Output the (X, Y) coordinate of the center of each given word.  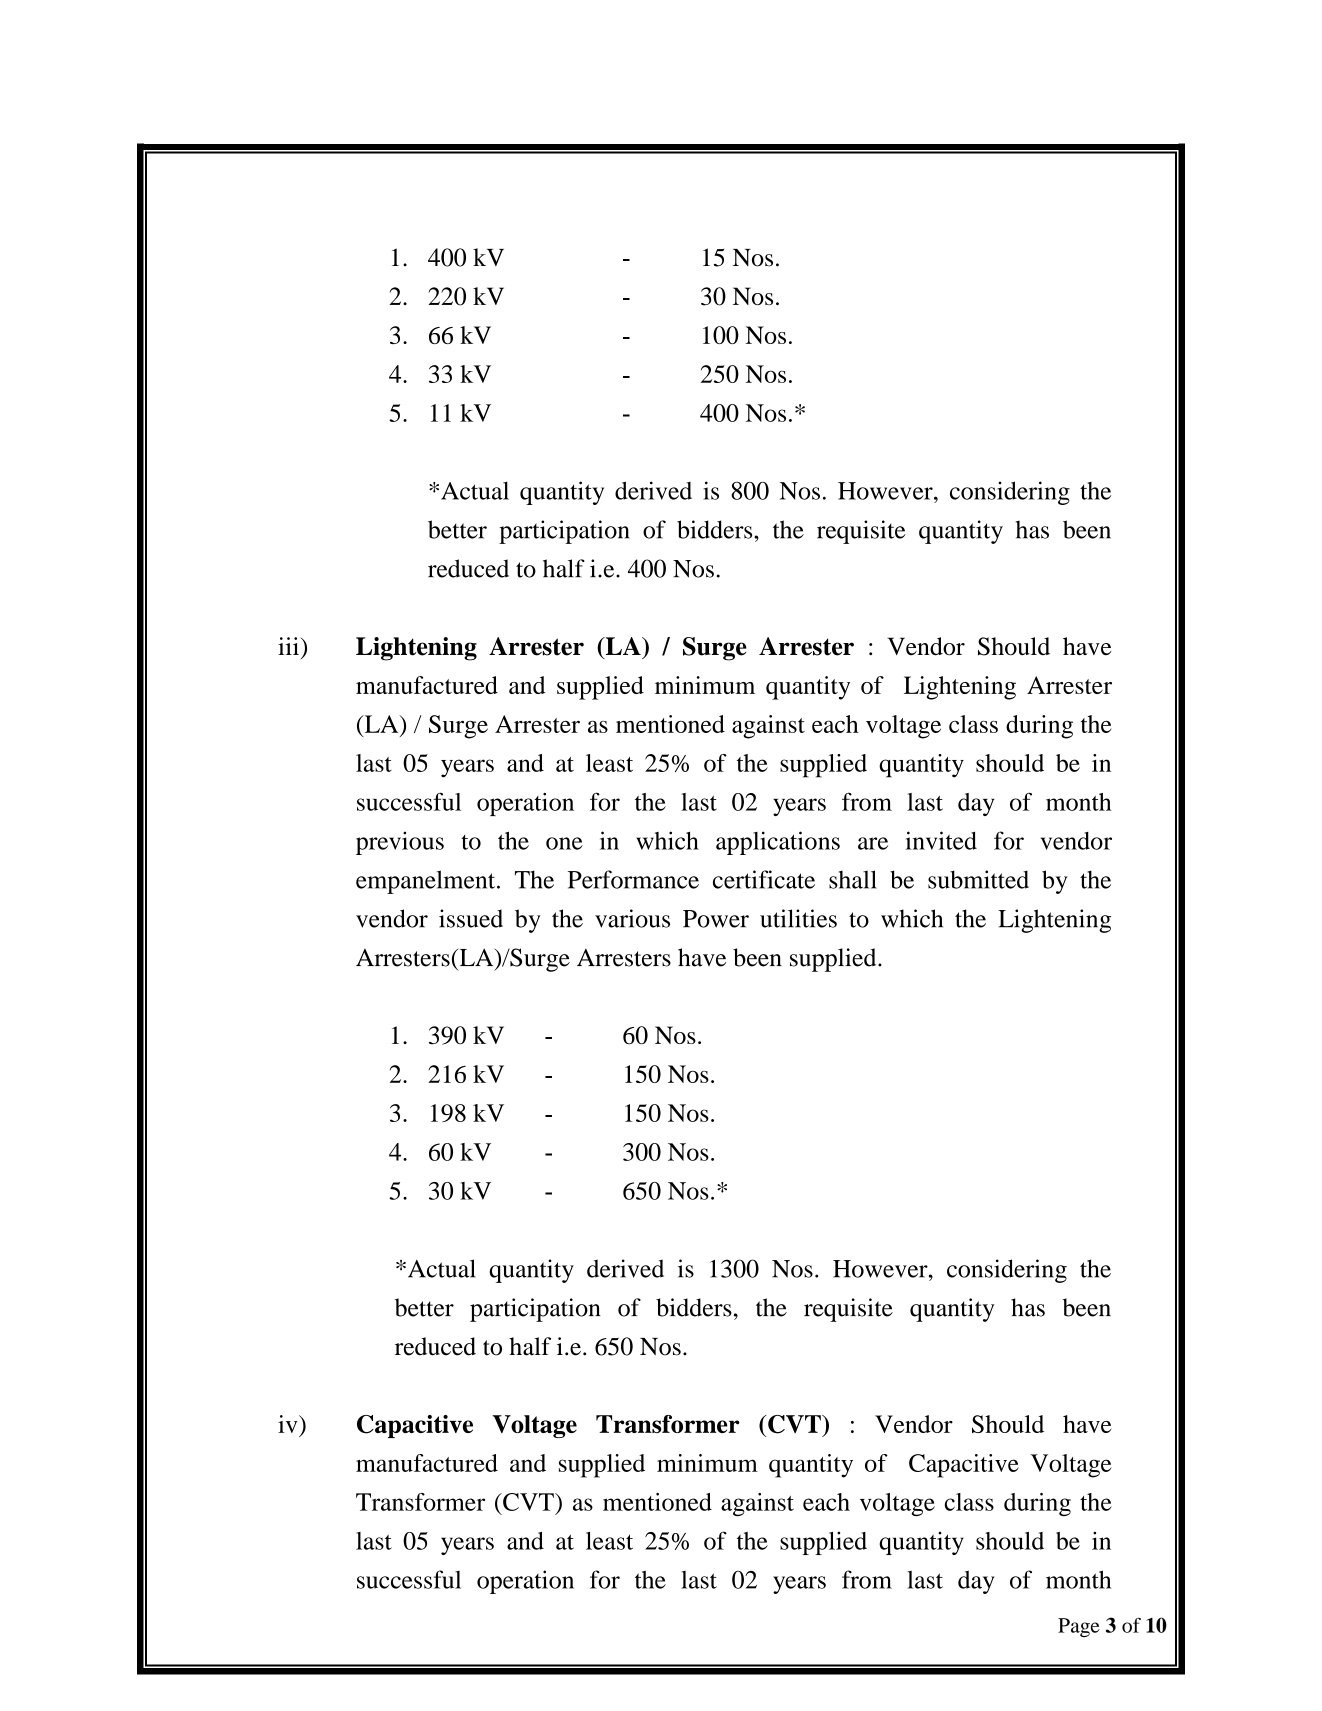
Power (716, 919)
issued (471, 918)
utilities (798, 918)
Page (1079, 1627)
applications (778, 843)
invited (941, 840)
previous (400, 843)
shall (853, 879)
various (632, 918)
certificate (764, 879)
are (873, 843)
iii (289, 646)
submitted (978, 879)
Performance (633, 879)
